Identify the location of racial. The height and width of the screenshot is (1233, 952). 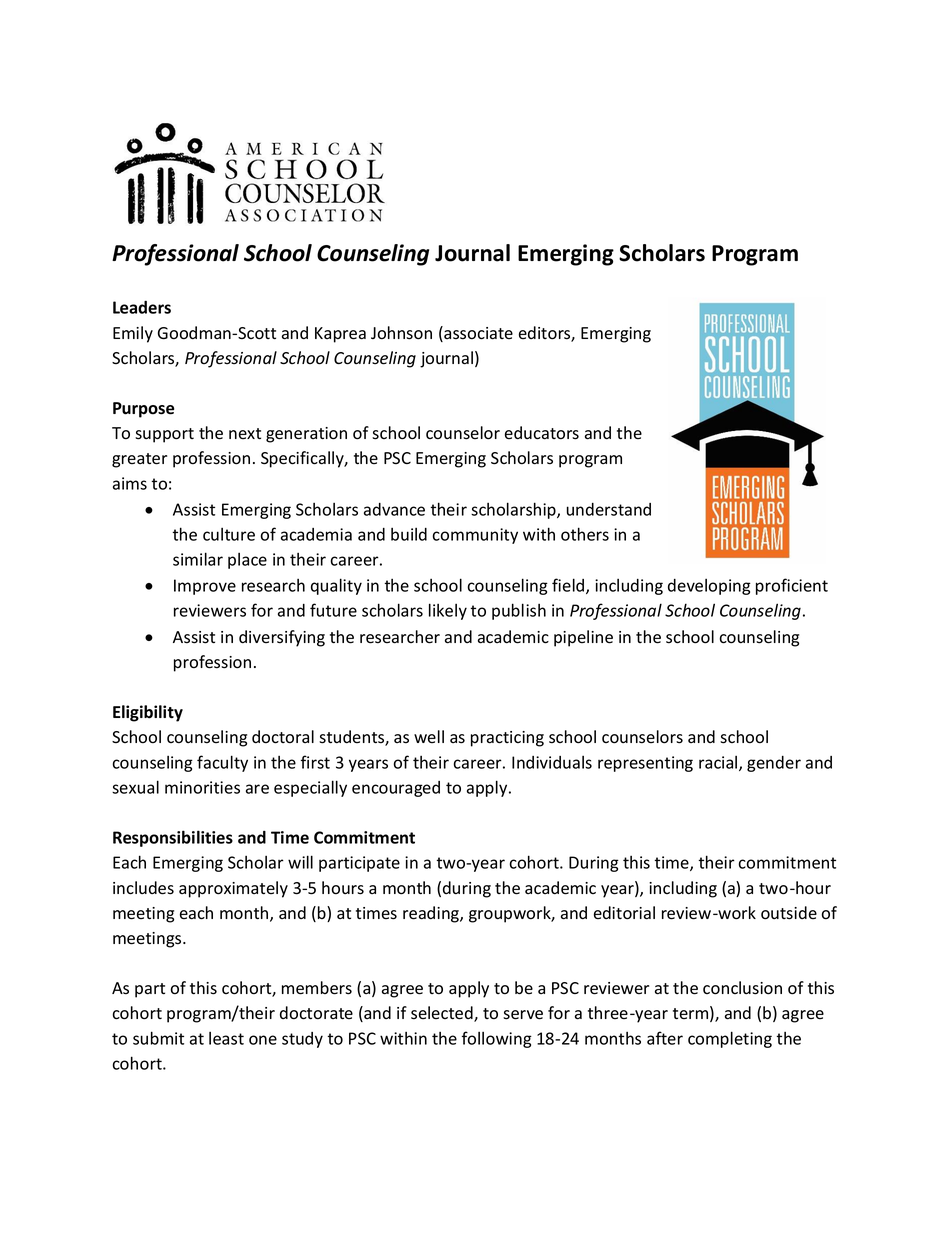
(719, 763).
